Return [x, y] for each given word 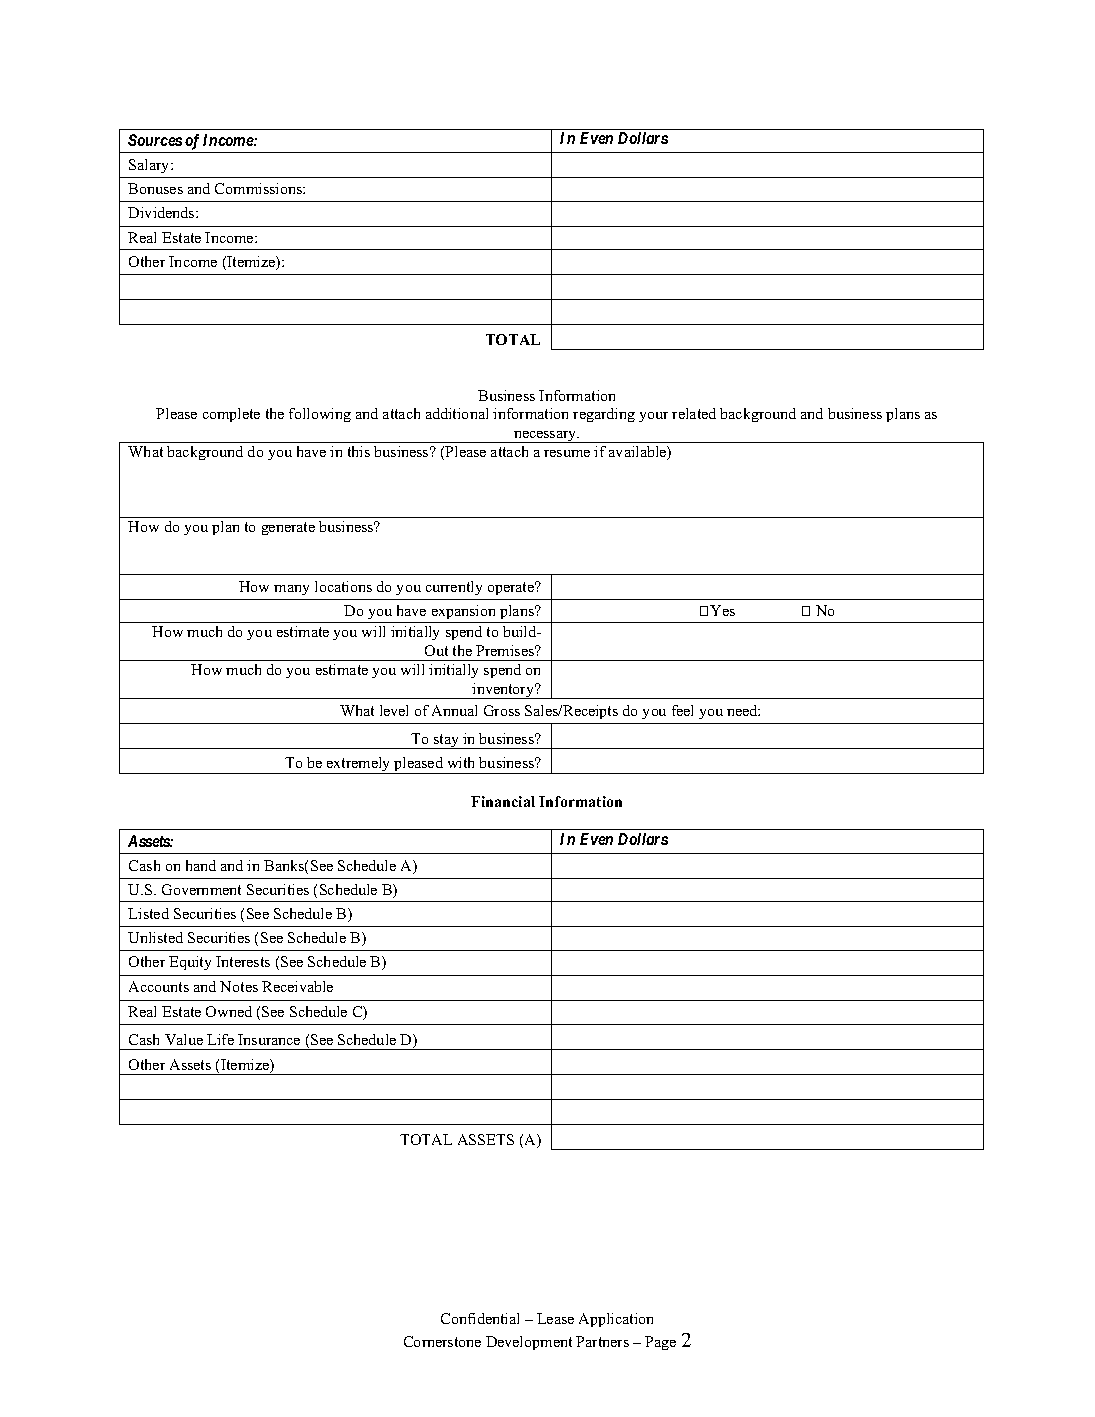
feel [682, 710]
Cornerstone [442, 1341]
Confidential [480, 1318]
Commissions [259, 188]
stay [447, 741]
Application [616, 1320]
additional [457, 413]
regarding [604, 415]
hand [201, 865]
